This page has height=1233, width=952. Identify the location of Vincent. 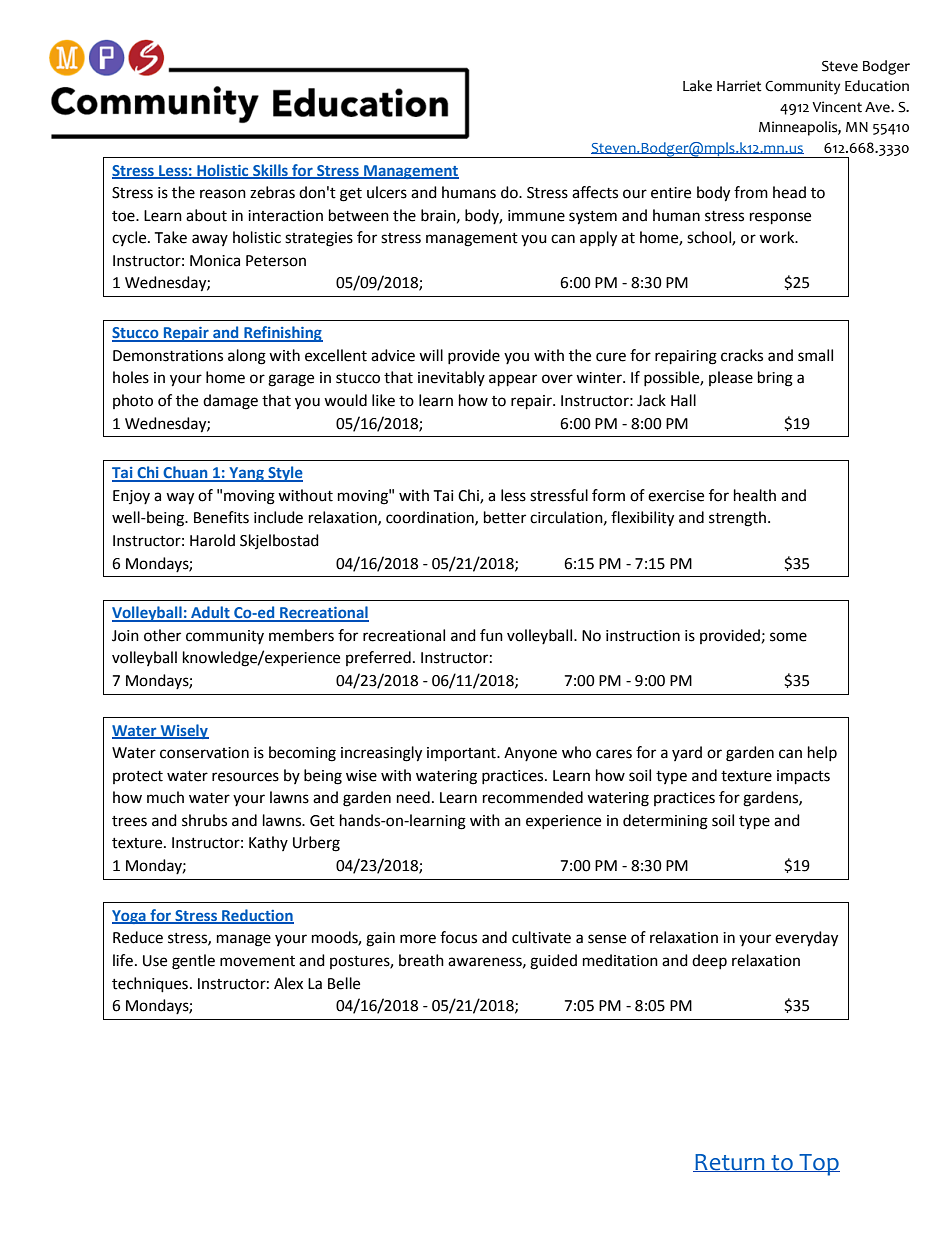
(837, 107).
